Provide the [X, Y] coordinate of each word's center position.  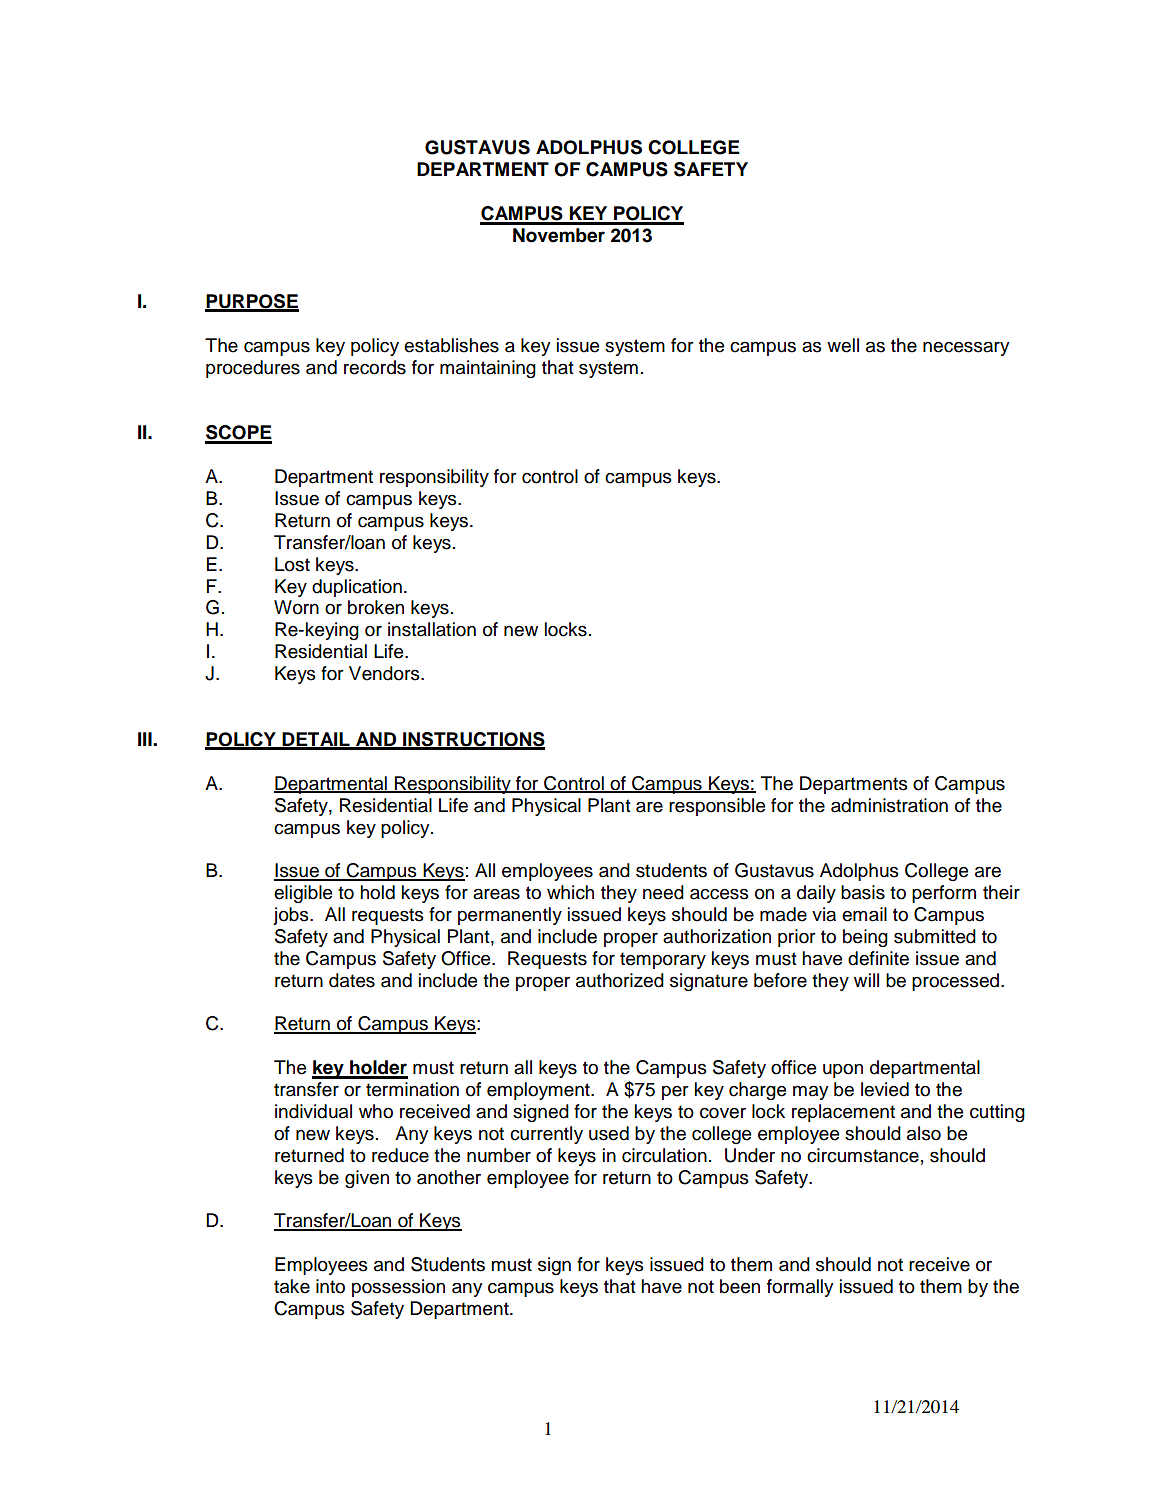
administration [889, 805]
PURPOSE [252, 302]
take [292, 1286]
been [740, 1286]
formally [800, 1288]
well [843, 345]
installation [432, 629]
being [865, 938]
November [559, 235]
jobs [292, 916]
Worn [296, 607]
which [570, 892]
